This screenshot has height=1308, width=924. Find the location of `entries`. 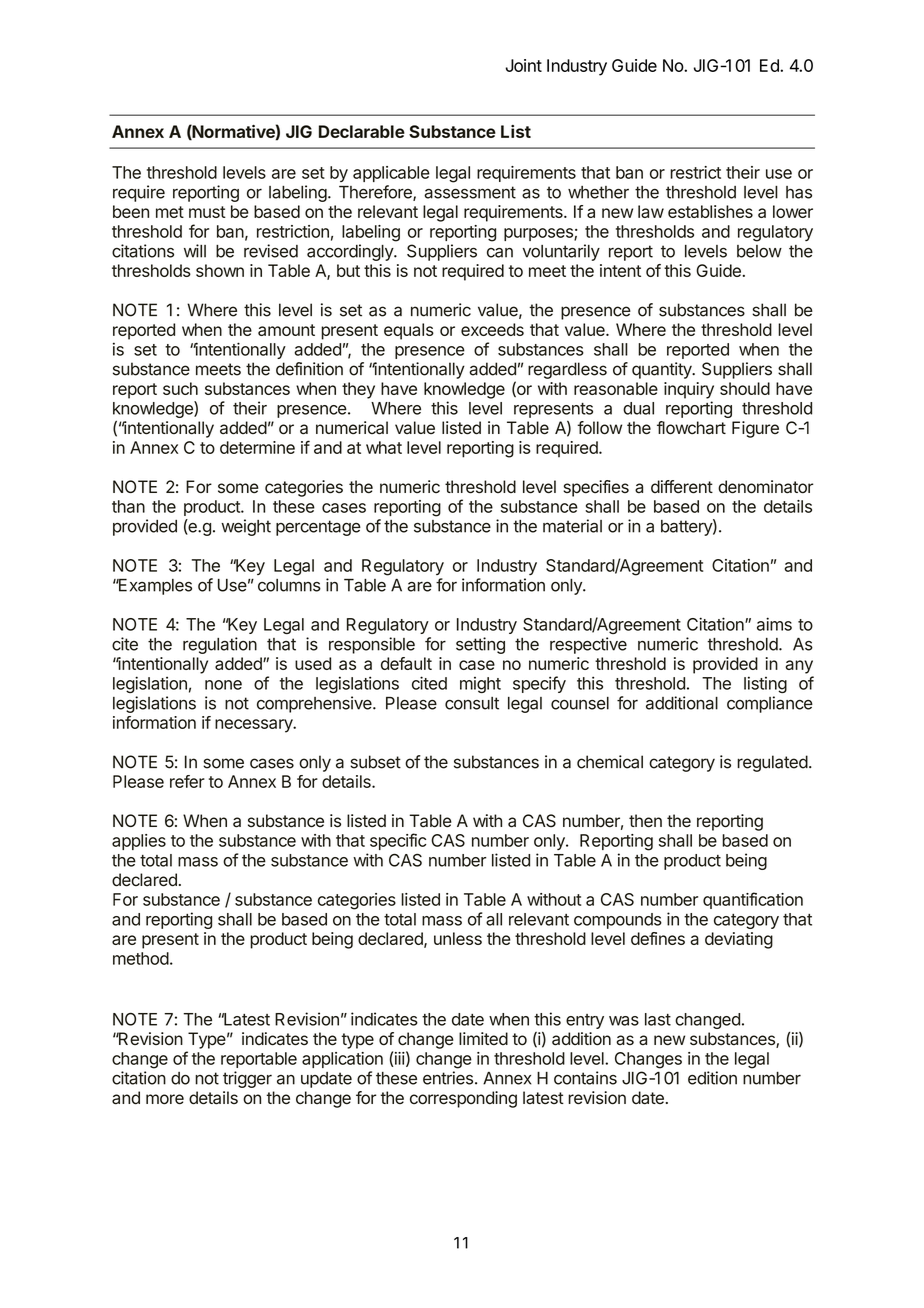

entries is located at coordinates (448, 1078).
